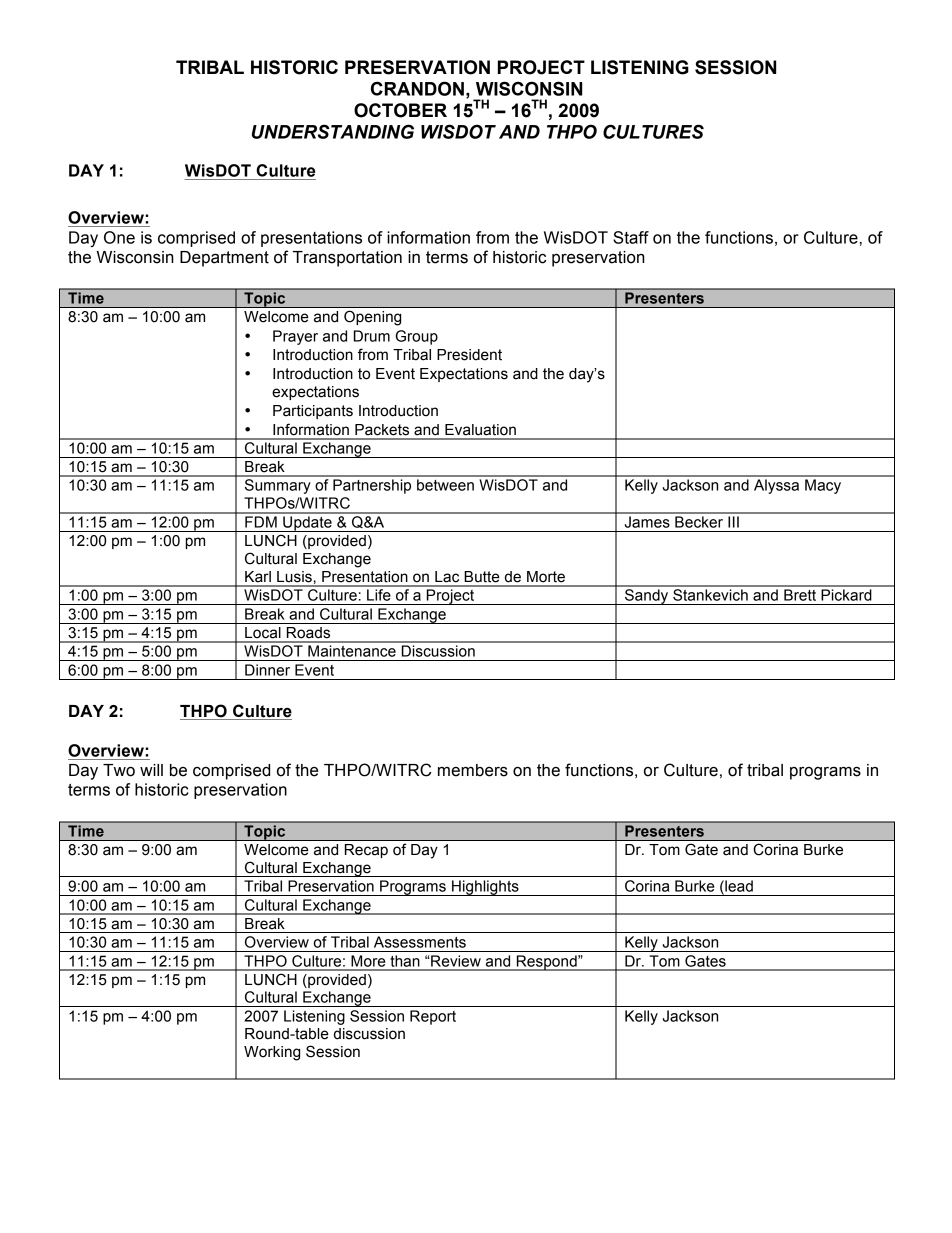 This image has width=952, height=1233. I want to click on Participants, so click(313, 412).
